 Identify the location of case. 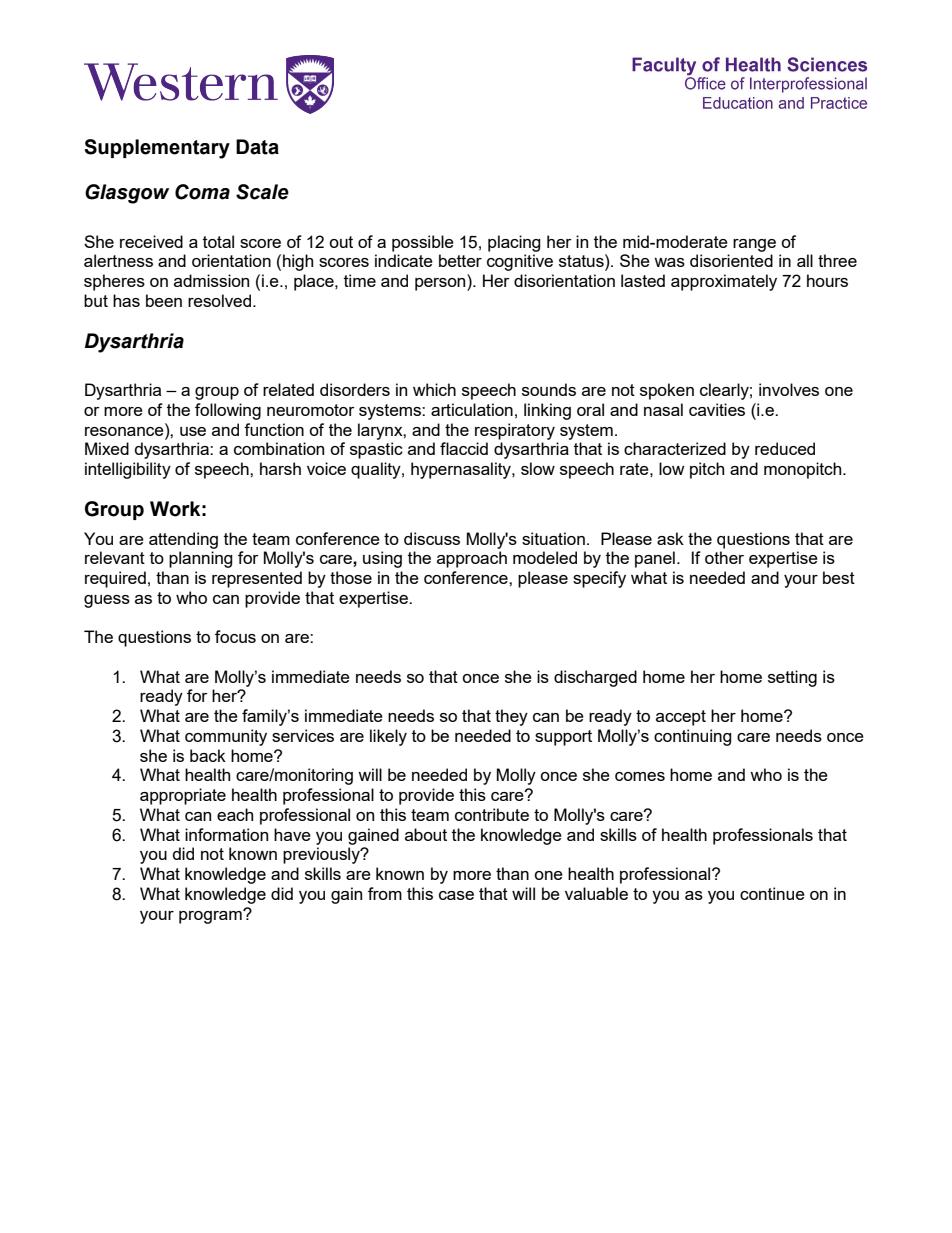
(456, 895).
